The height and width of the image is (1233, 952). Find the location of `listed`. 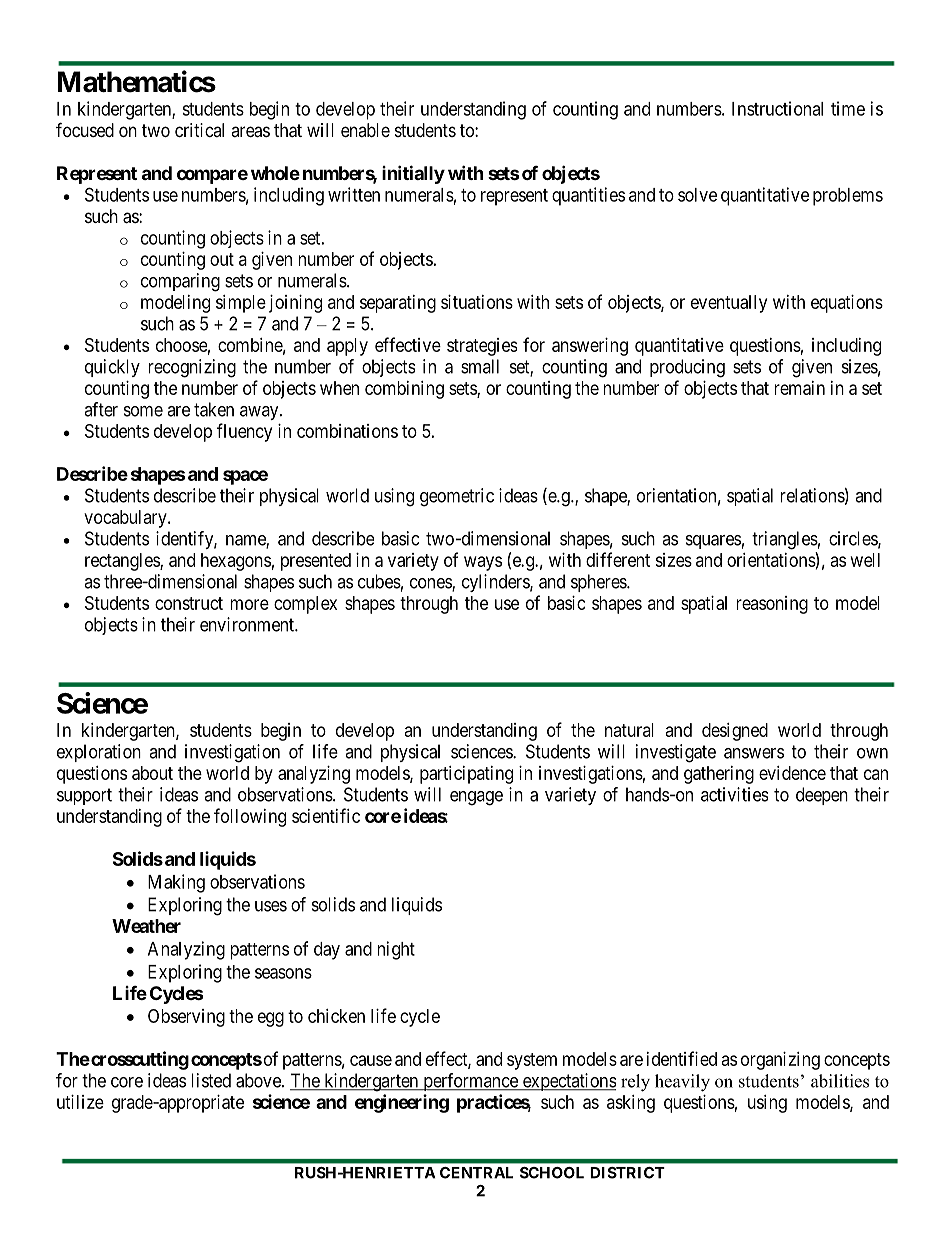

listed is located at coordinates (211, 1080).
